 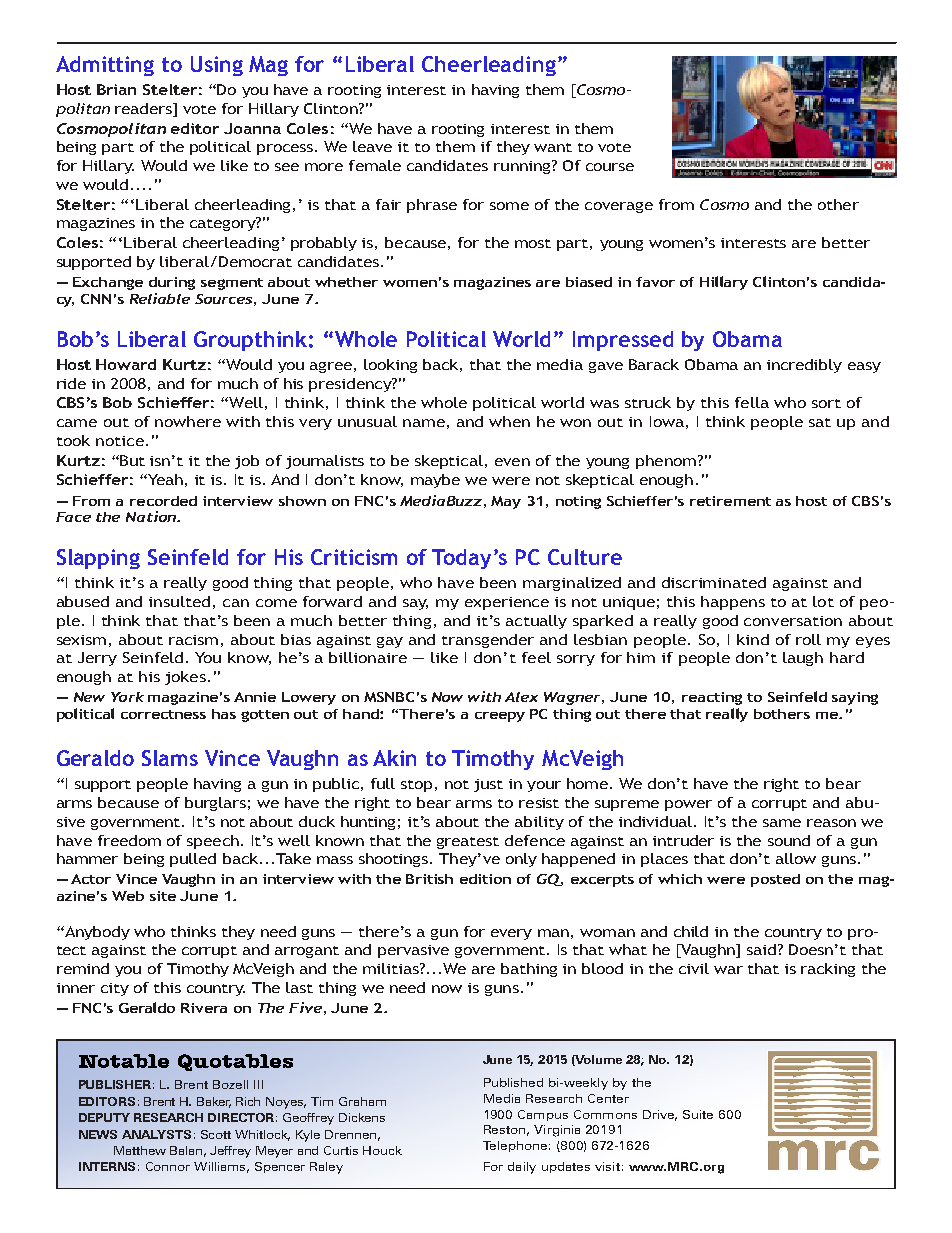 I want to click on Brian, so click(x=116, y=89).
